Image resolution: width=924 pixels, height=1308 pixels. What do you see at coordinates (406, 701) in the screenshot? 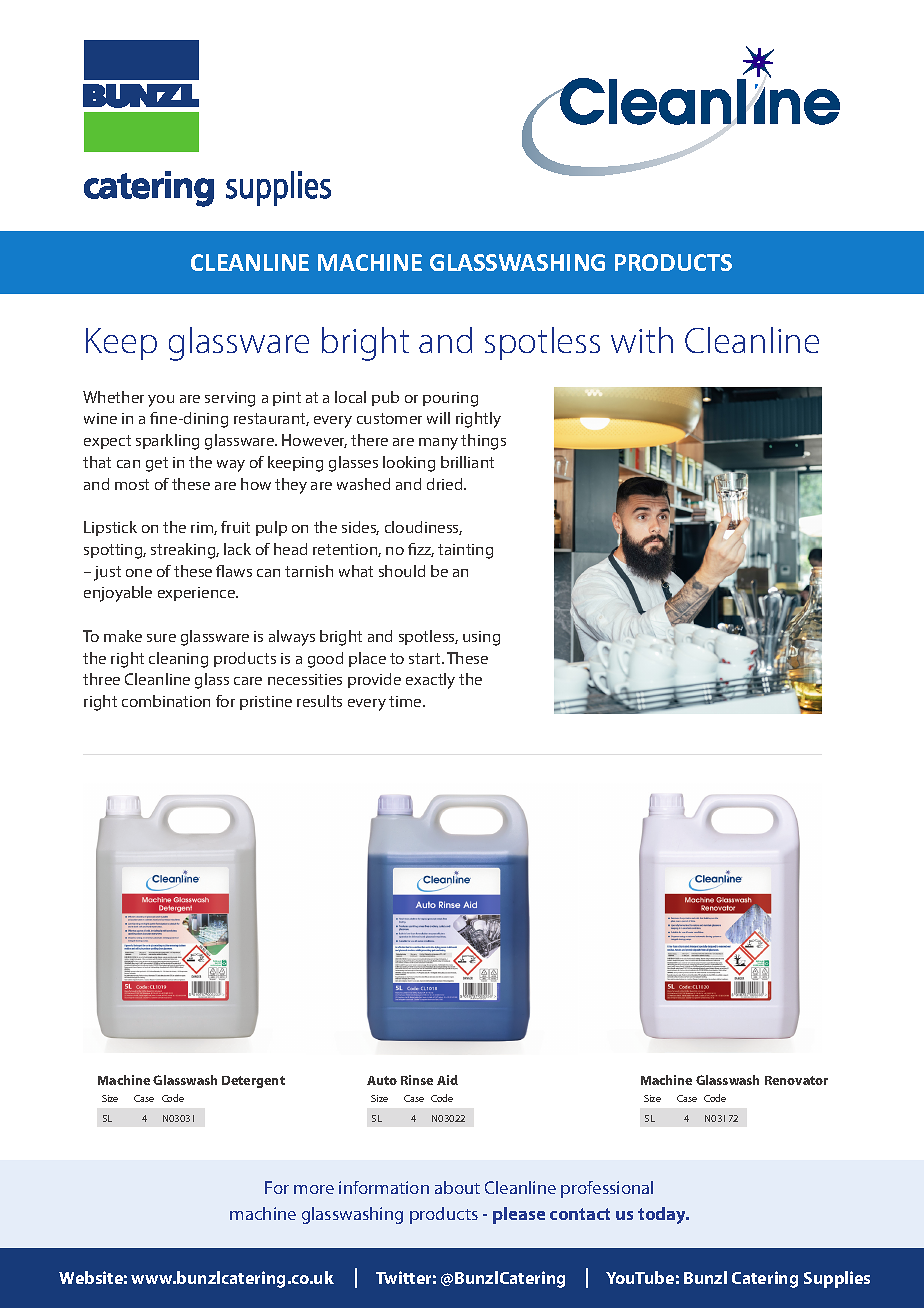
I see `time` at bounding box center [406, 701].
